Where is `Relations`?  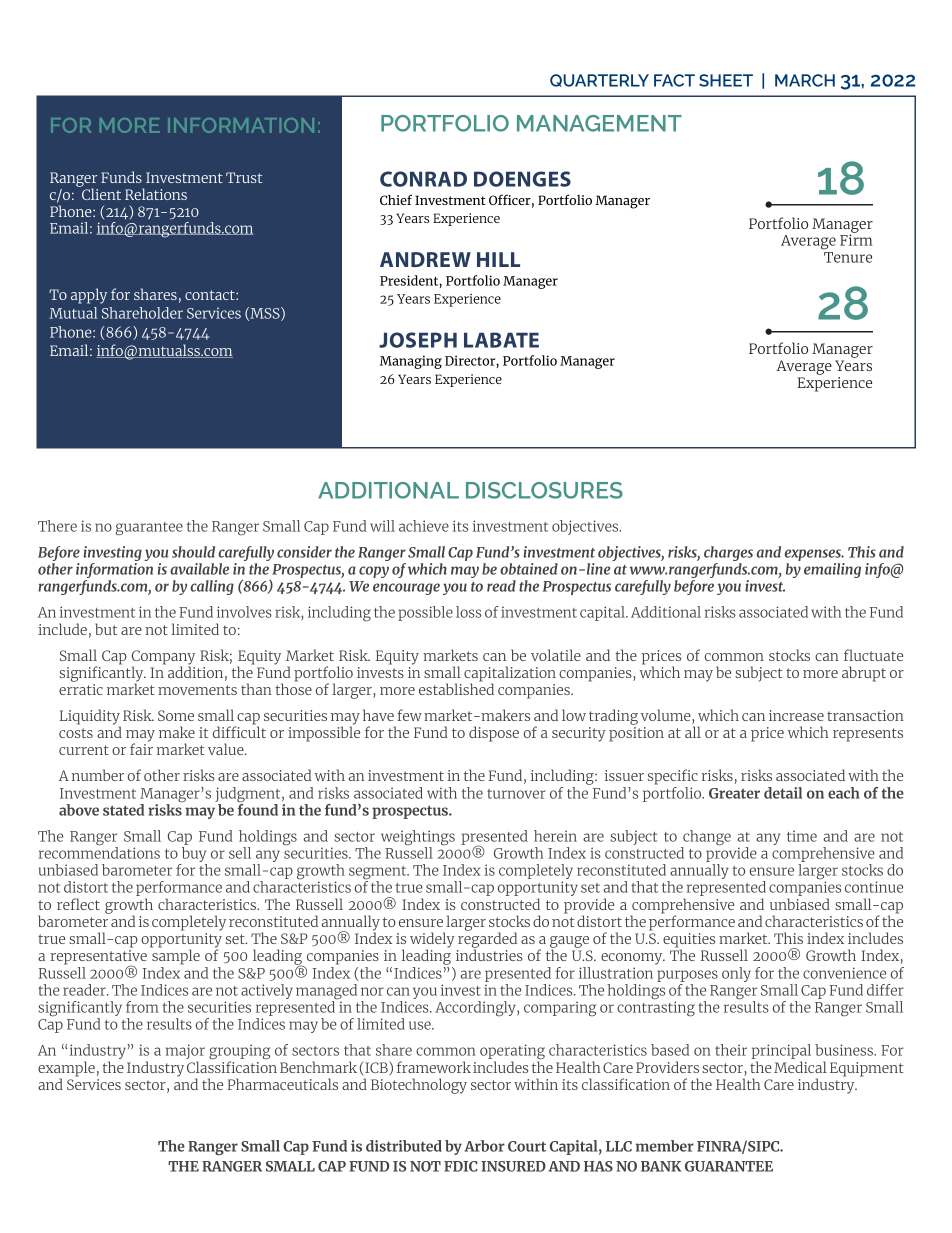 Relations is located at coordinates (156, 194).
